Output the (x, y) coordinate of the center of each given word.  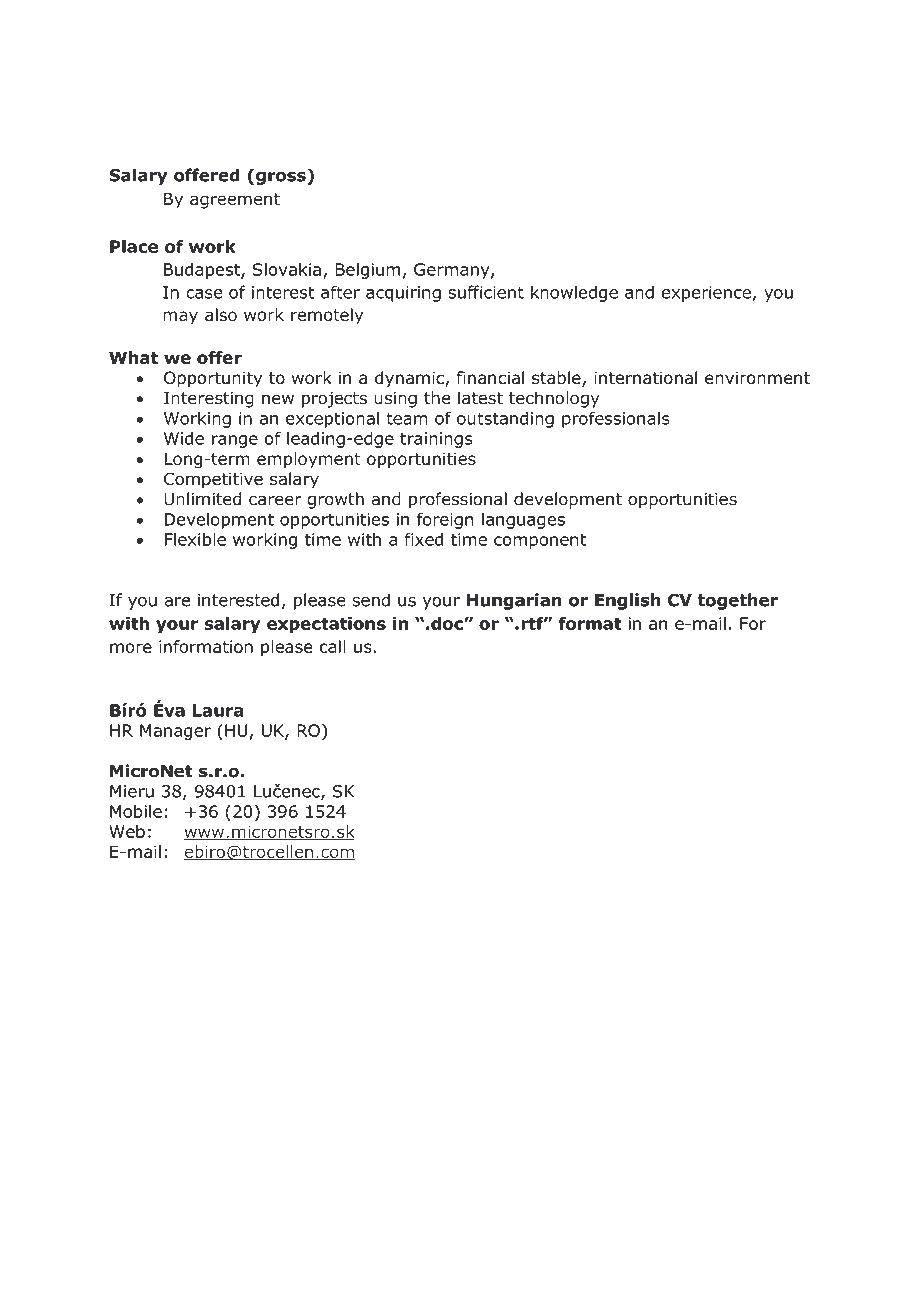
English (628, 601)
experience (706, 294)
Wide (184, 438)
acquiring (403, 294)
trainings (436, 440)
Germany (453, 271)
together (738, 601)
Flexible (195, 539)
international (645, 378)
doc (446, 623)
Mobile (136, 811)
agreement (235, 201)
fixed (424, 539)
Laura (218, 710)
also (221, 315)
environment (757, 378)
